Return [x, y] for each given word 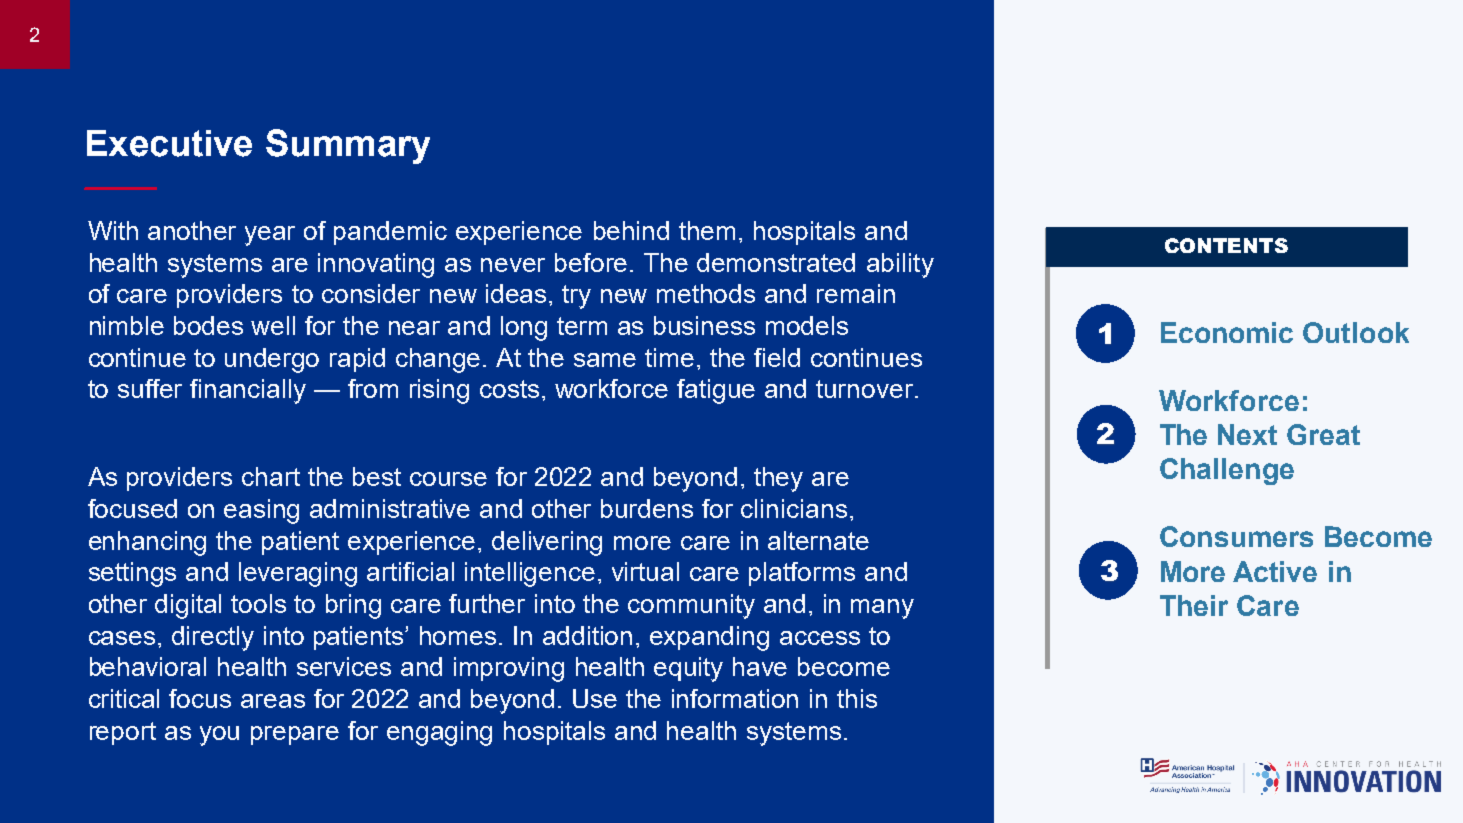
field [777, 357]
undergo [272, 360]
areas [273, 701]
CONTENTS [1226, 245]
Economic [1227, 332]
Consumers [1236, 536]
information [735, 698]
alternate [818, 540]
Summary [348, 146]
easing [261, 511]
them [707, 230]
